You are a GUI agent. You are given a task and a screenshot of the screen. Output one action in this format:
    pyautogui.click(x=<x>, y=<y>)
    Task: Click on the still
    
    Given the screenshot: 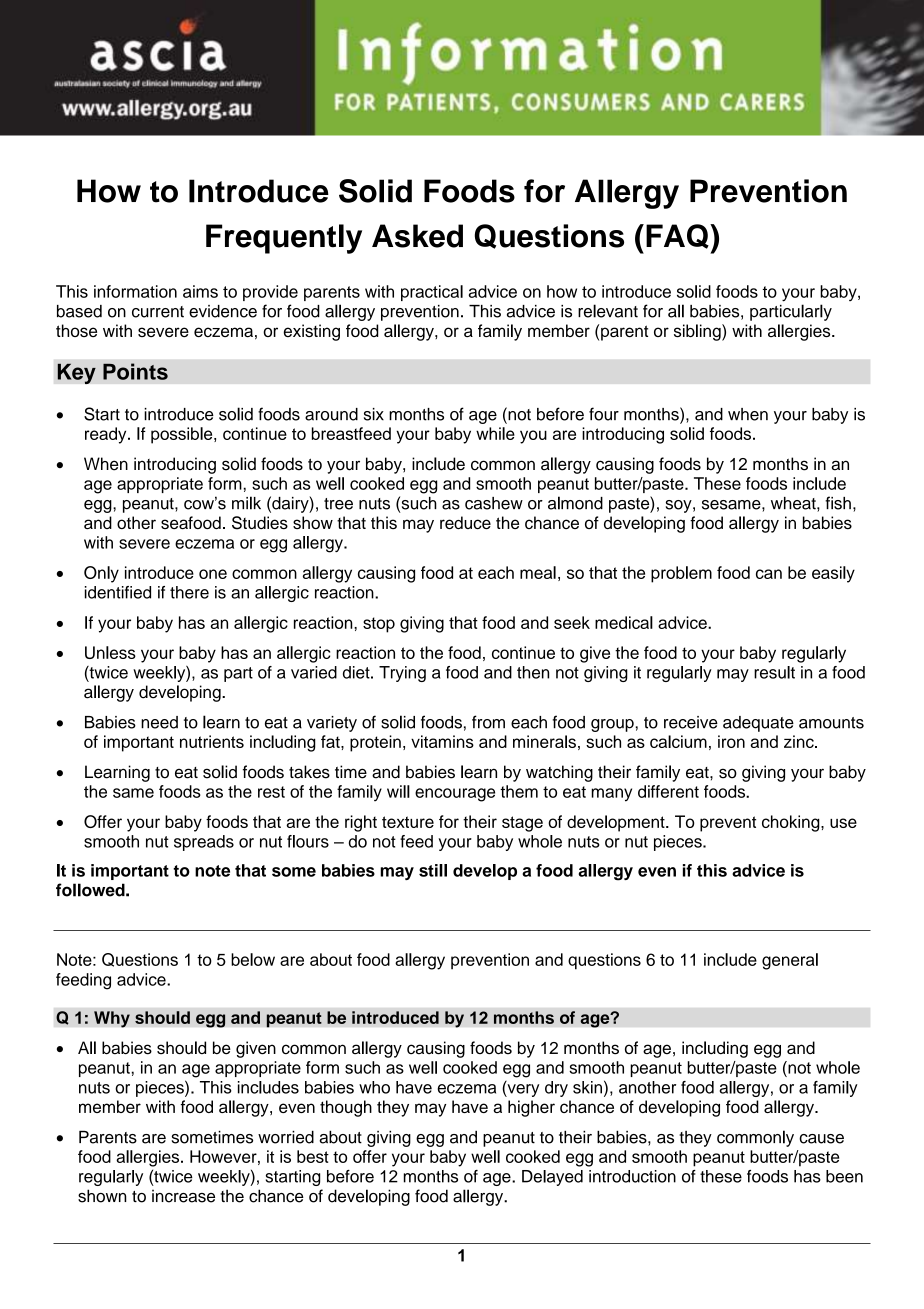 What is the action you would take?
    pyautogui.click(x=433, y=870)
